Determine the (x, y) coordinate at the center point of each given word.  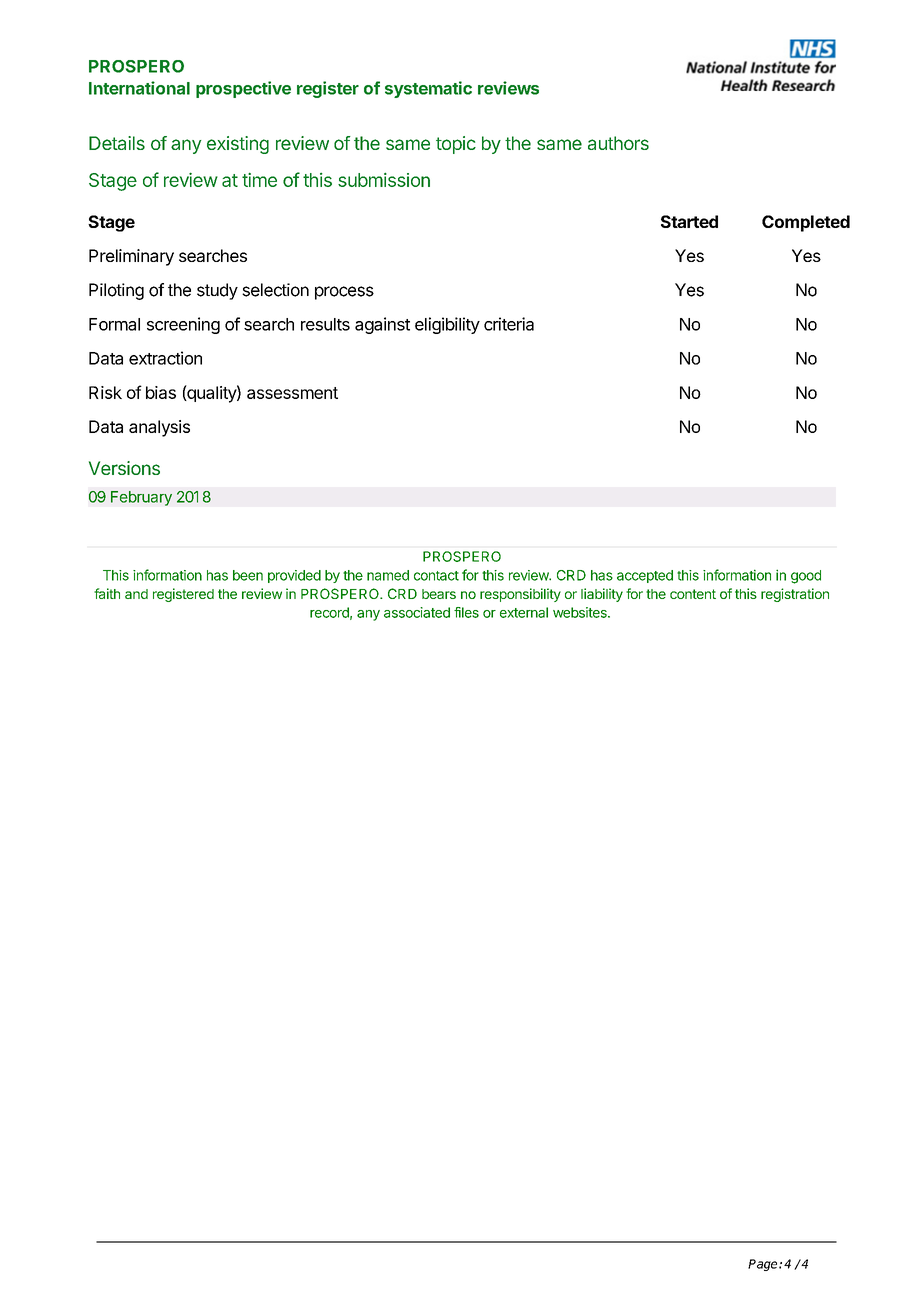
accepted (645, 576)
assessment (292, 393)
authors (618, 143)
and (136, 594)
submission (384, 180)
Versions (124, 468)
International (139, 88)
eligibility (447, 325)
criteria (509, 324)
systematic (428, 89)
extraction (165, 358)
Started (689, 221)
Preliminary (131, 257)
